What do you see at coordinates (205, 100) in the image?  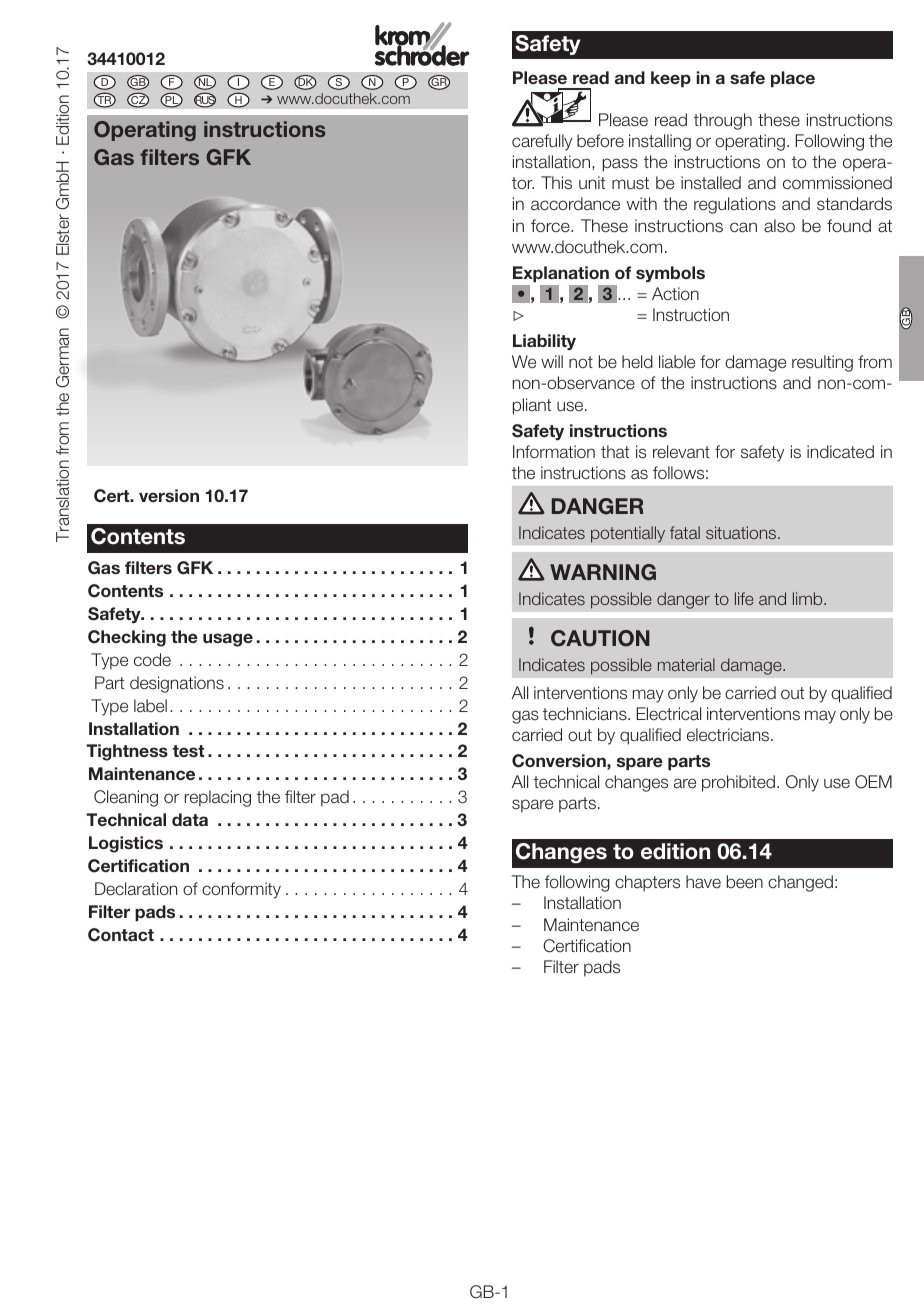 I see `RUS` at bounding box center [205, 100].
